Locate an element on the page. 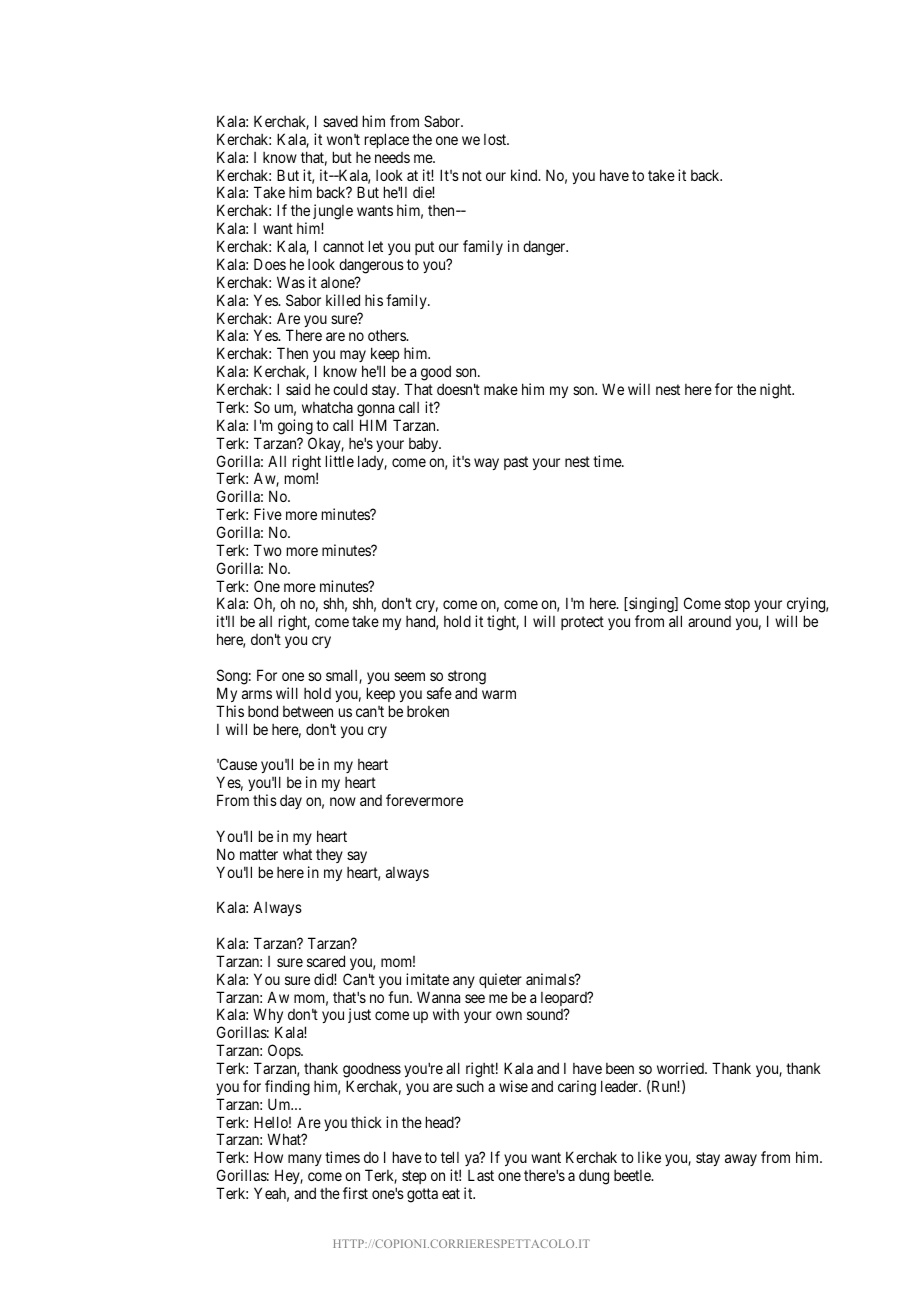  past is located at coordinates (516, 463).
